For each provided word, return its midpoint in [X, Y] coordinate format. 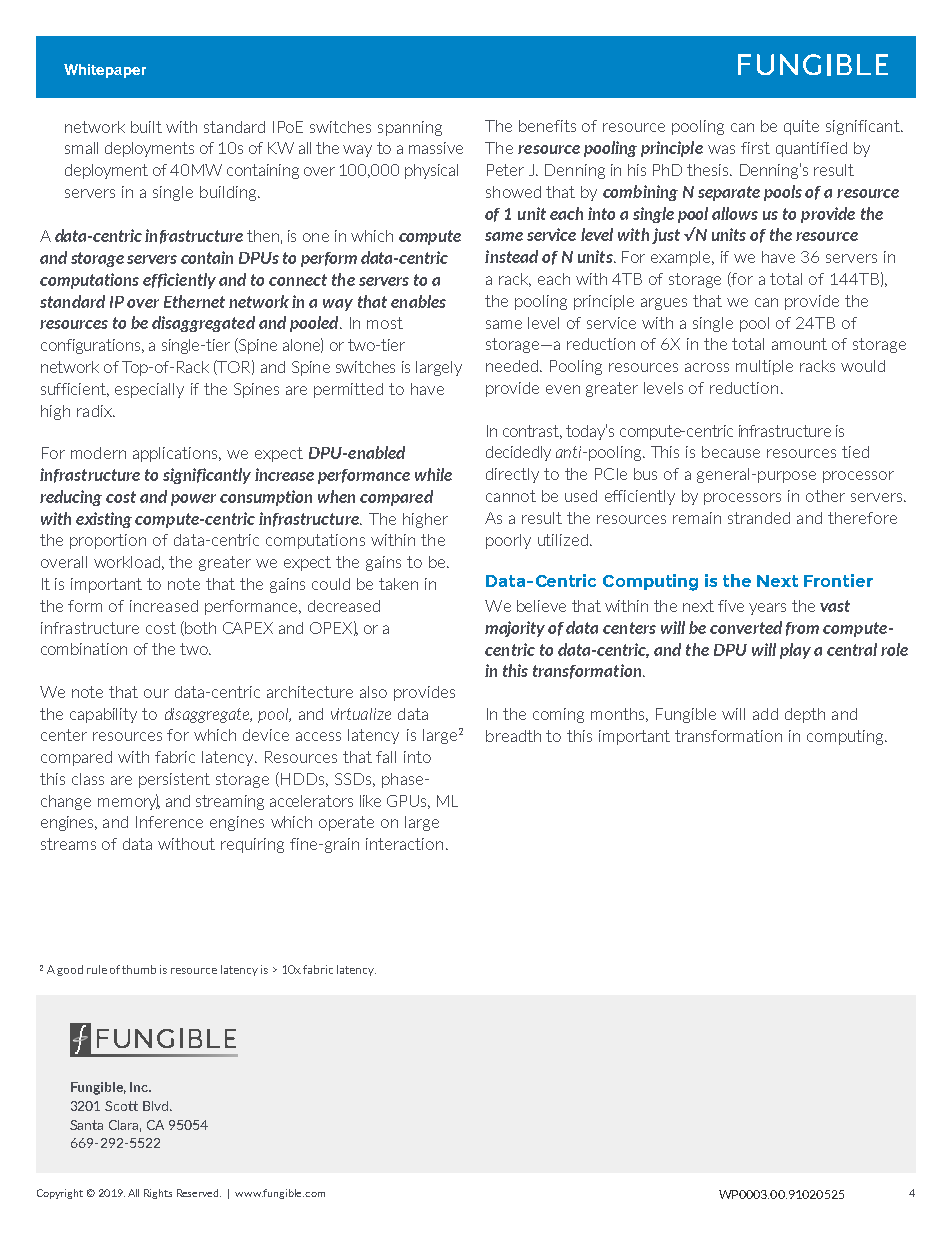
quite [801, 127]
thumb [139, 969]
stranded [759, 518]
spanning [410, 128]
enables [418, 301]
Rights [158, 1194]
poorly [508, 541]
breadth [513, 736]
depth [805, 715]
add [765, 714]
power [193, 500]
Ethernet [194, 301]
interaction [404, 844]
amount [799, 344]
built [146, 127]
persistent [174, 780]
